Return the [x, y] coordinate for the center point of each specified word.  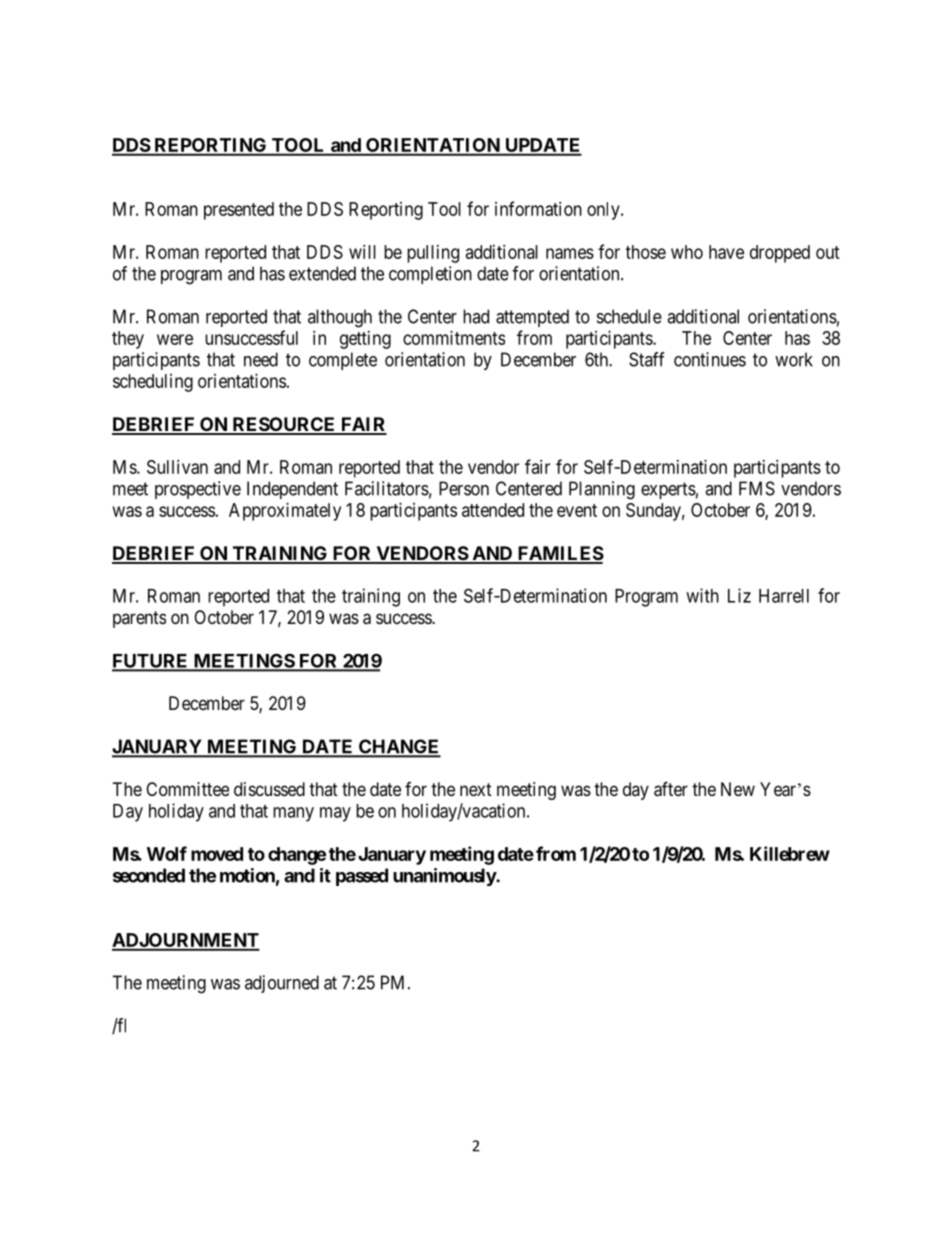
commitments [454, 338]
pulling [433, 254]
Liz [739, 595]
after [671, 789]
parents [139, 619]
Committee [187, 789]
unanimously [445, 877]
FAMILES [559, 554]
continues [710, 359]
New [738, 789]
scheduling [153, 383]
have [726, 252]
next [476, 789]
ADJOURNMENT [186, 941]
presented [239, 211]
